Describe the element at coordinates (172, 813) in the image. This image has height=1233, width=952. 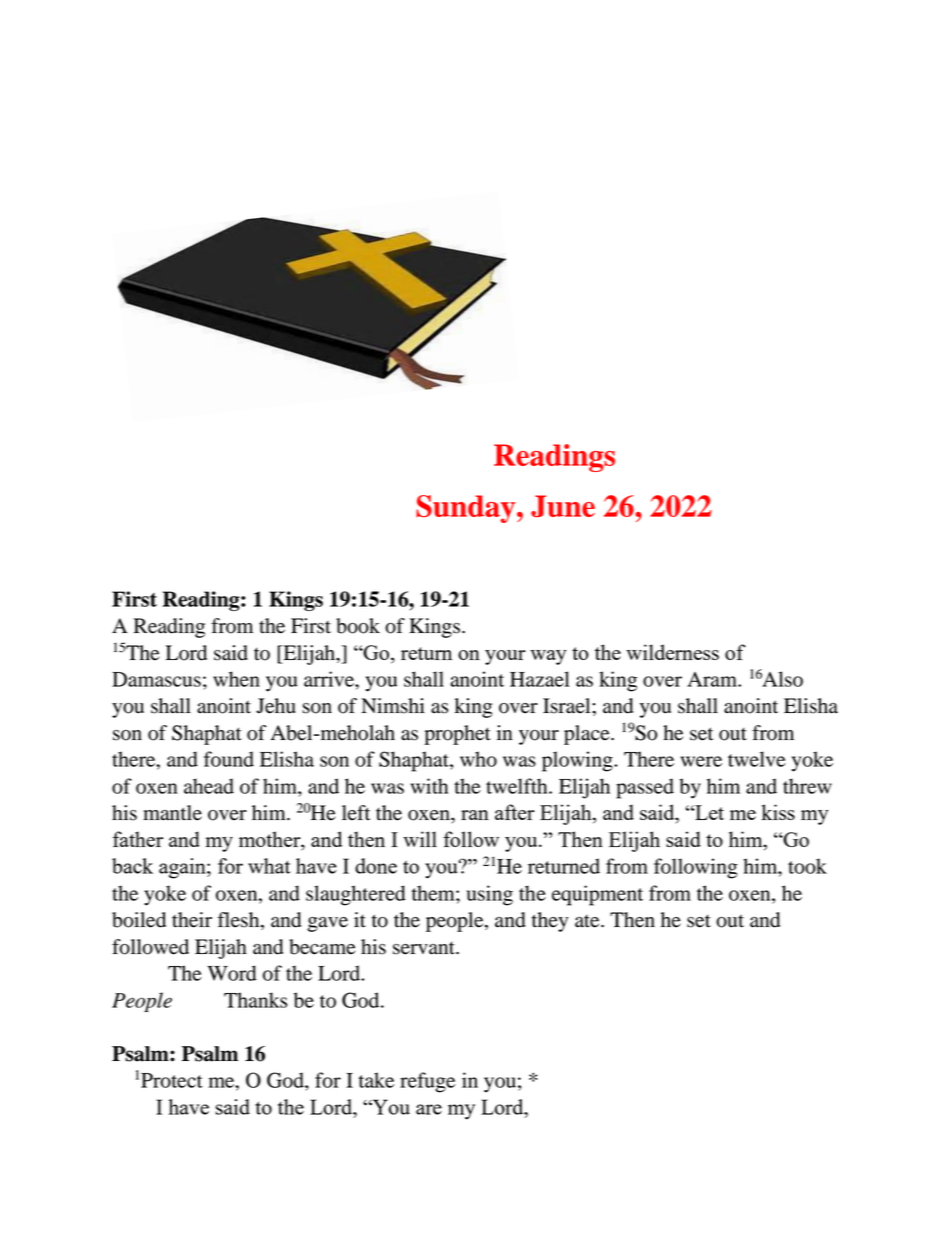
I see `mantle` at that location.
